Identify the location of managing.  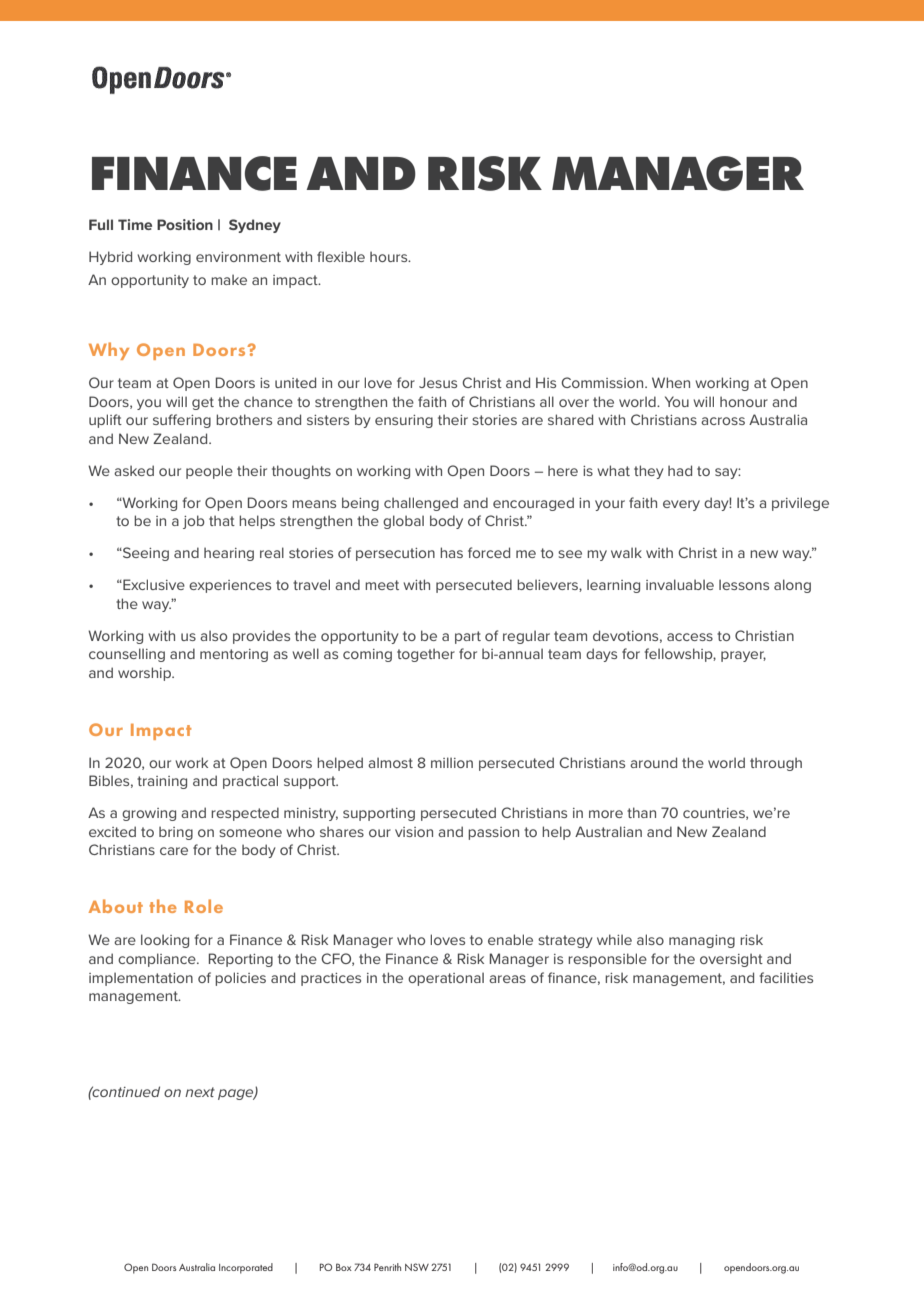
(702, 941).
